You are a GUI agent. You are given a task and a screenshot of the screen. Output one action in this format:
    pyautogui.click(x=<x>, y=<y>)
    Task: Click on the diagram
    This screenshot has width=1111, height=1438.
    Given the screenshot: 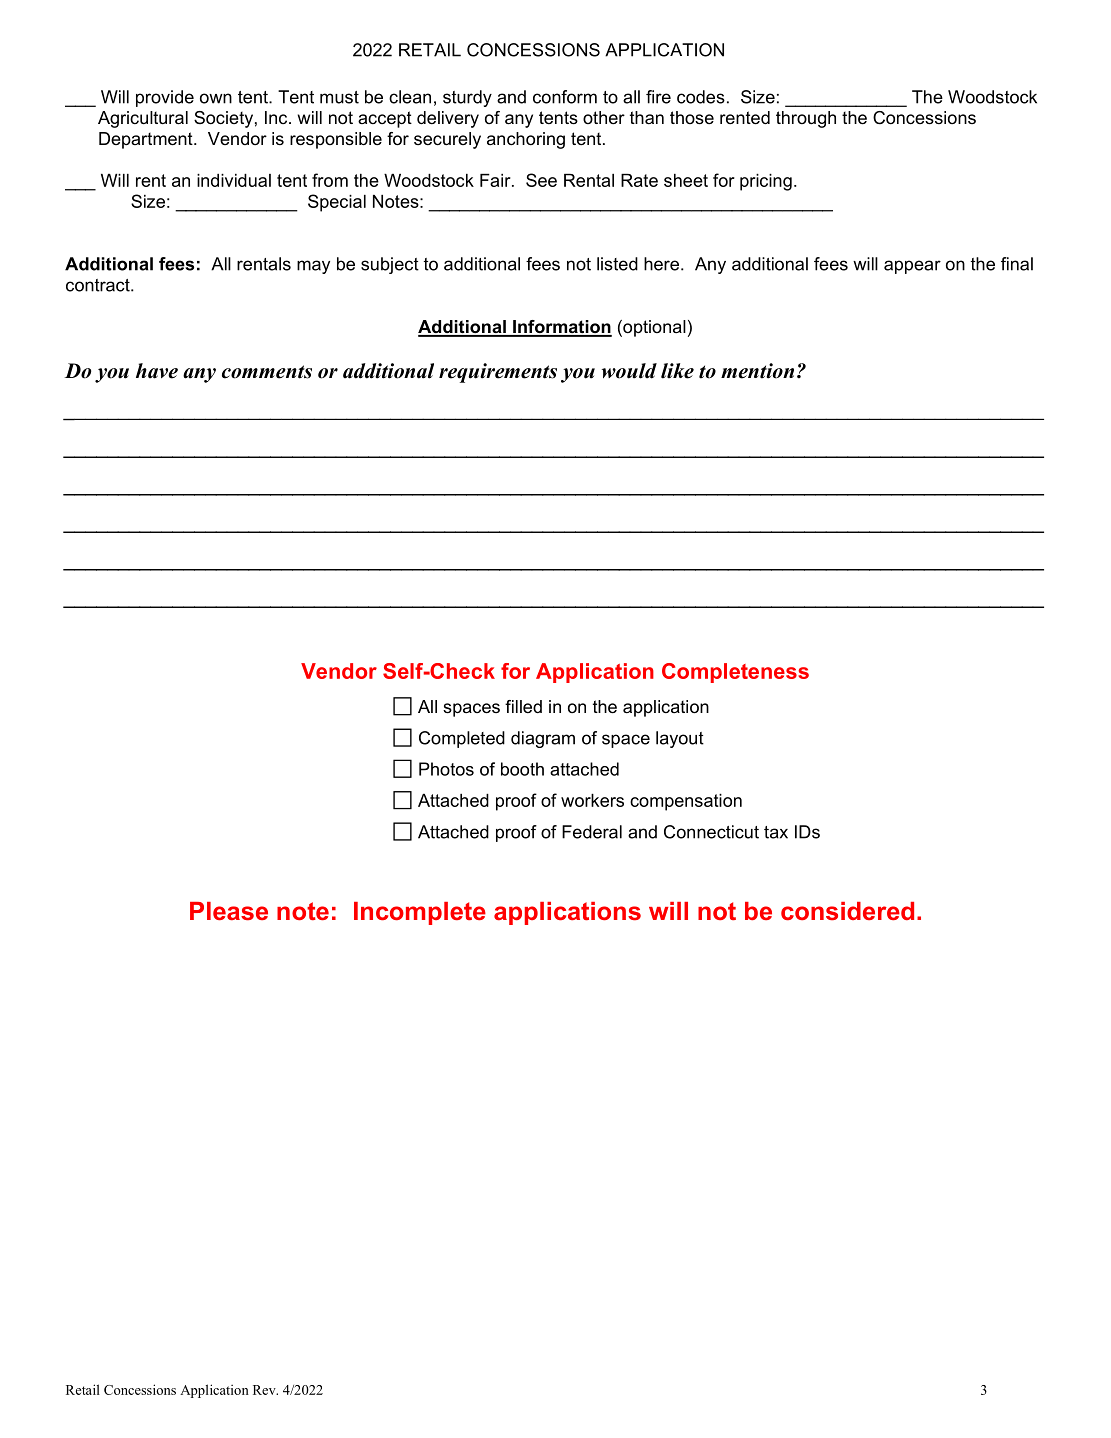 What is the action you would take?
    pyautogui.click(x=543, y=739)
